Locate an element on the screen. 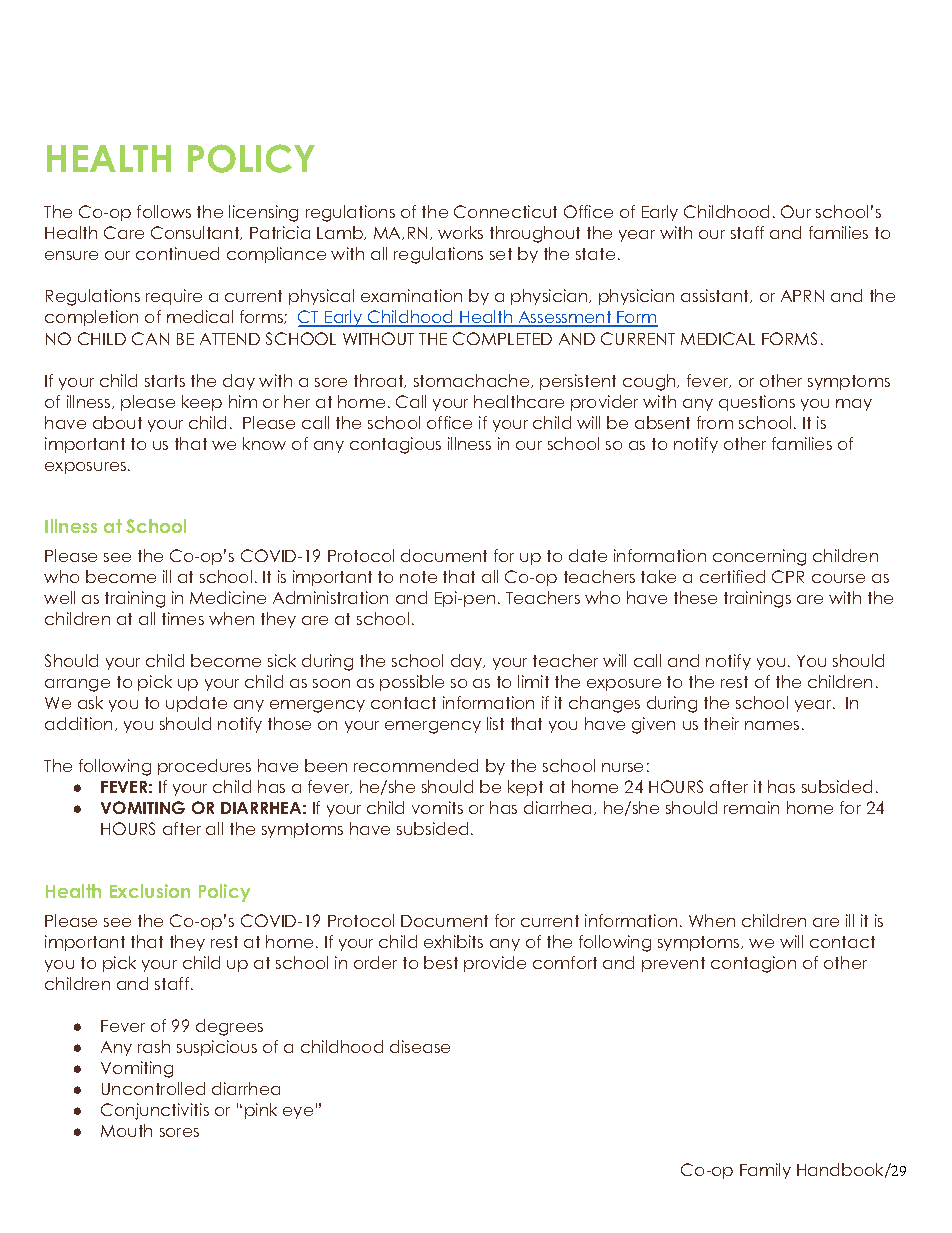  Mouth is located at coordinates (126, 1130).
